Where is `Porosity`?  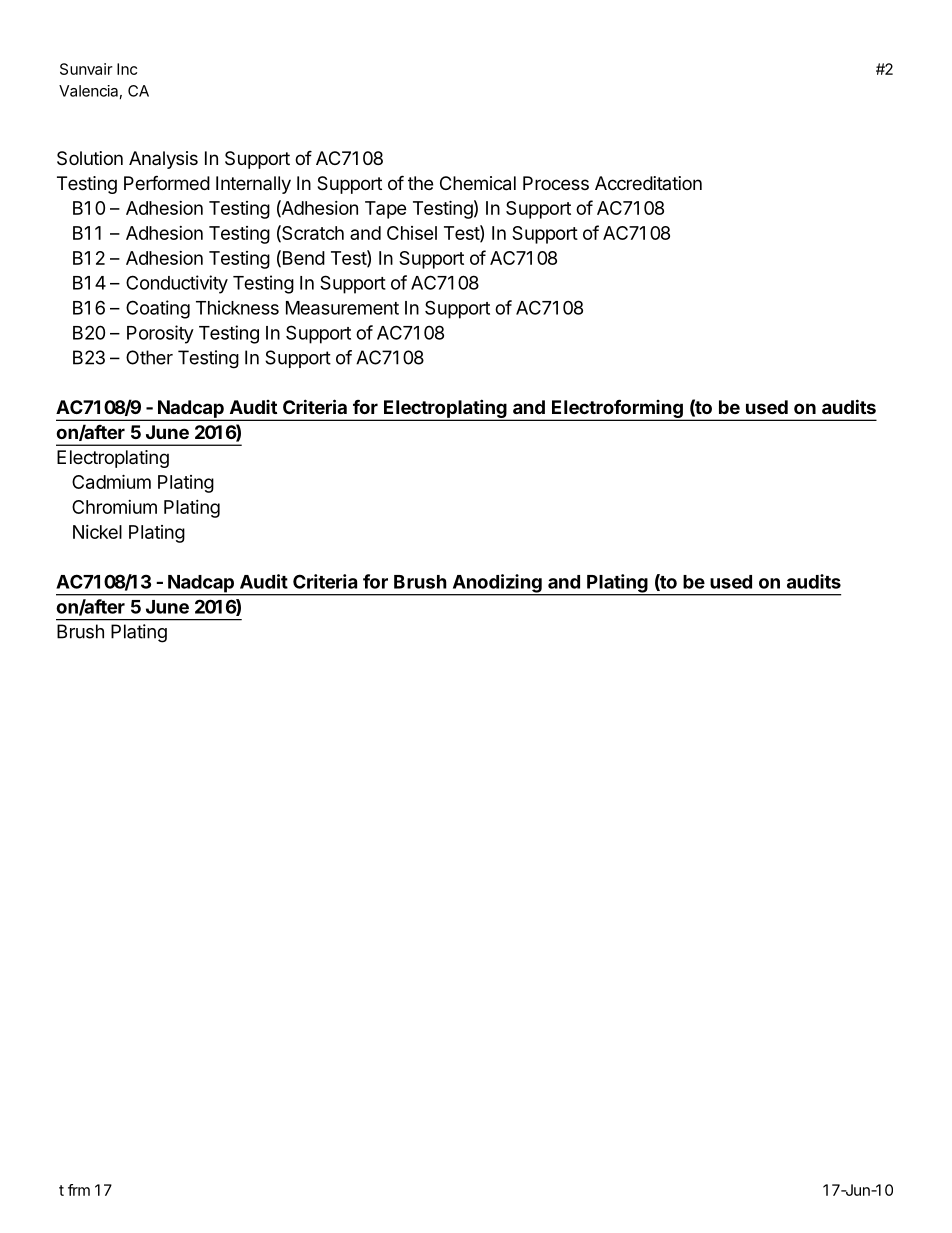 Porosity is located at coordinates (160, 334).
